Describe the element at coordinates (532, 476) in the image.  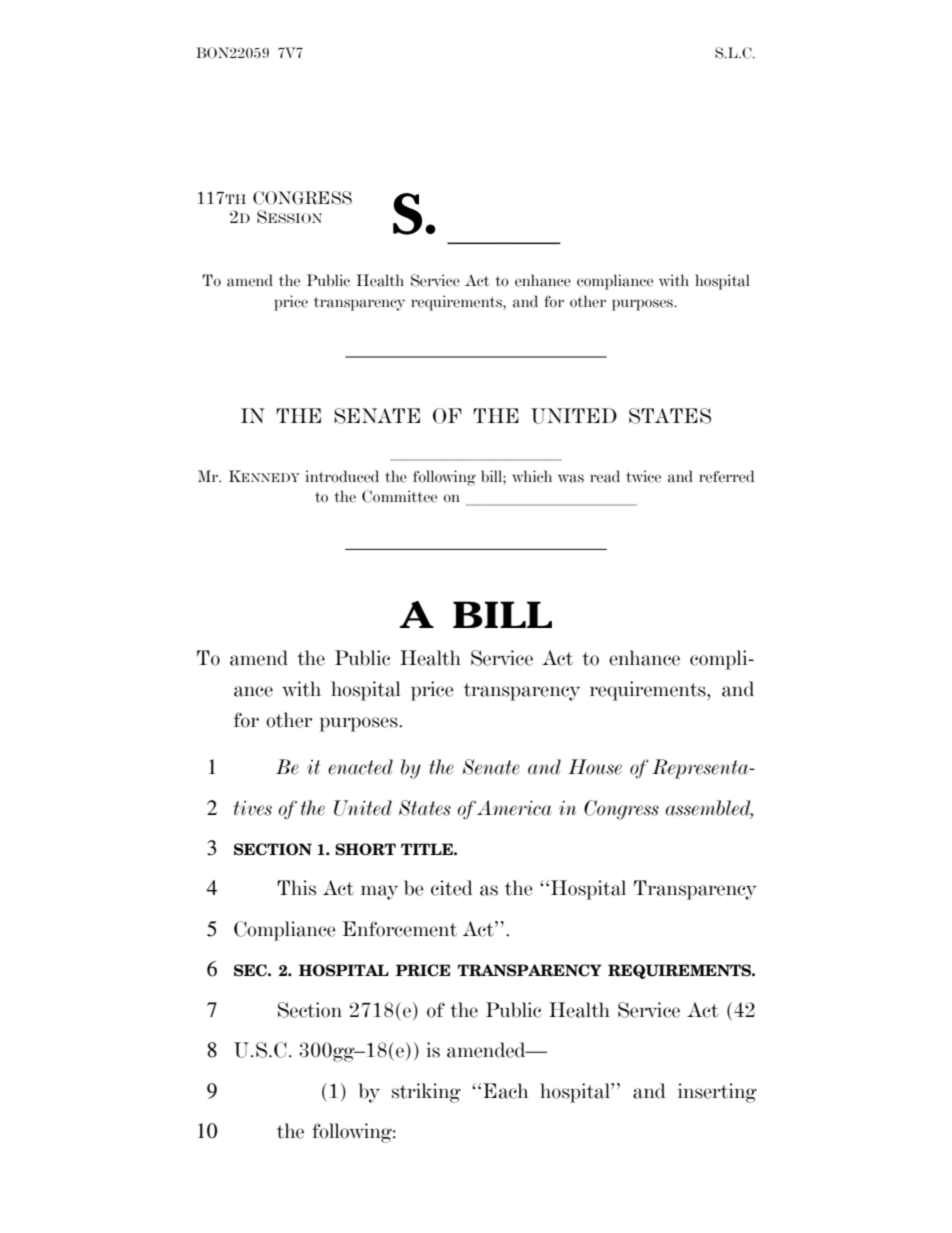
I see `which` at that location.
